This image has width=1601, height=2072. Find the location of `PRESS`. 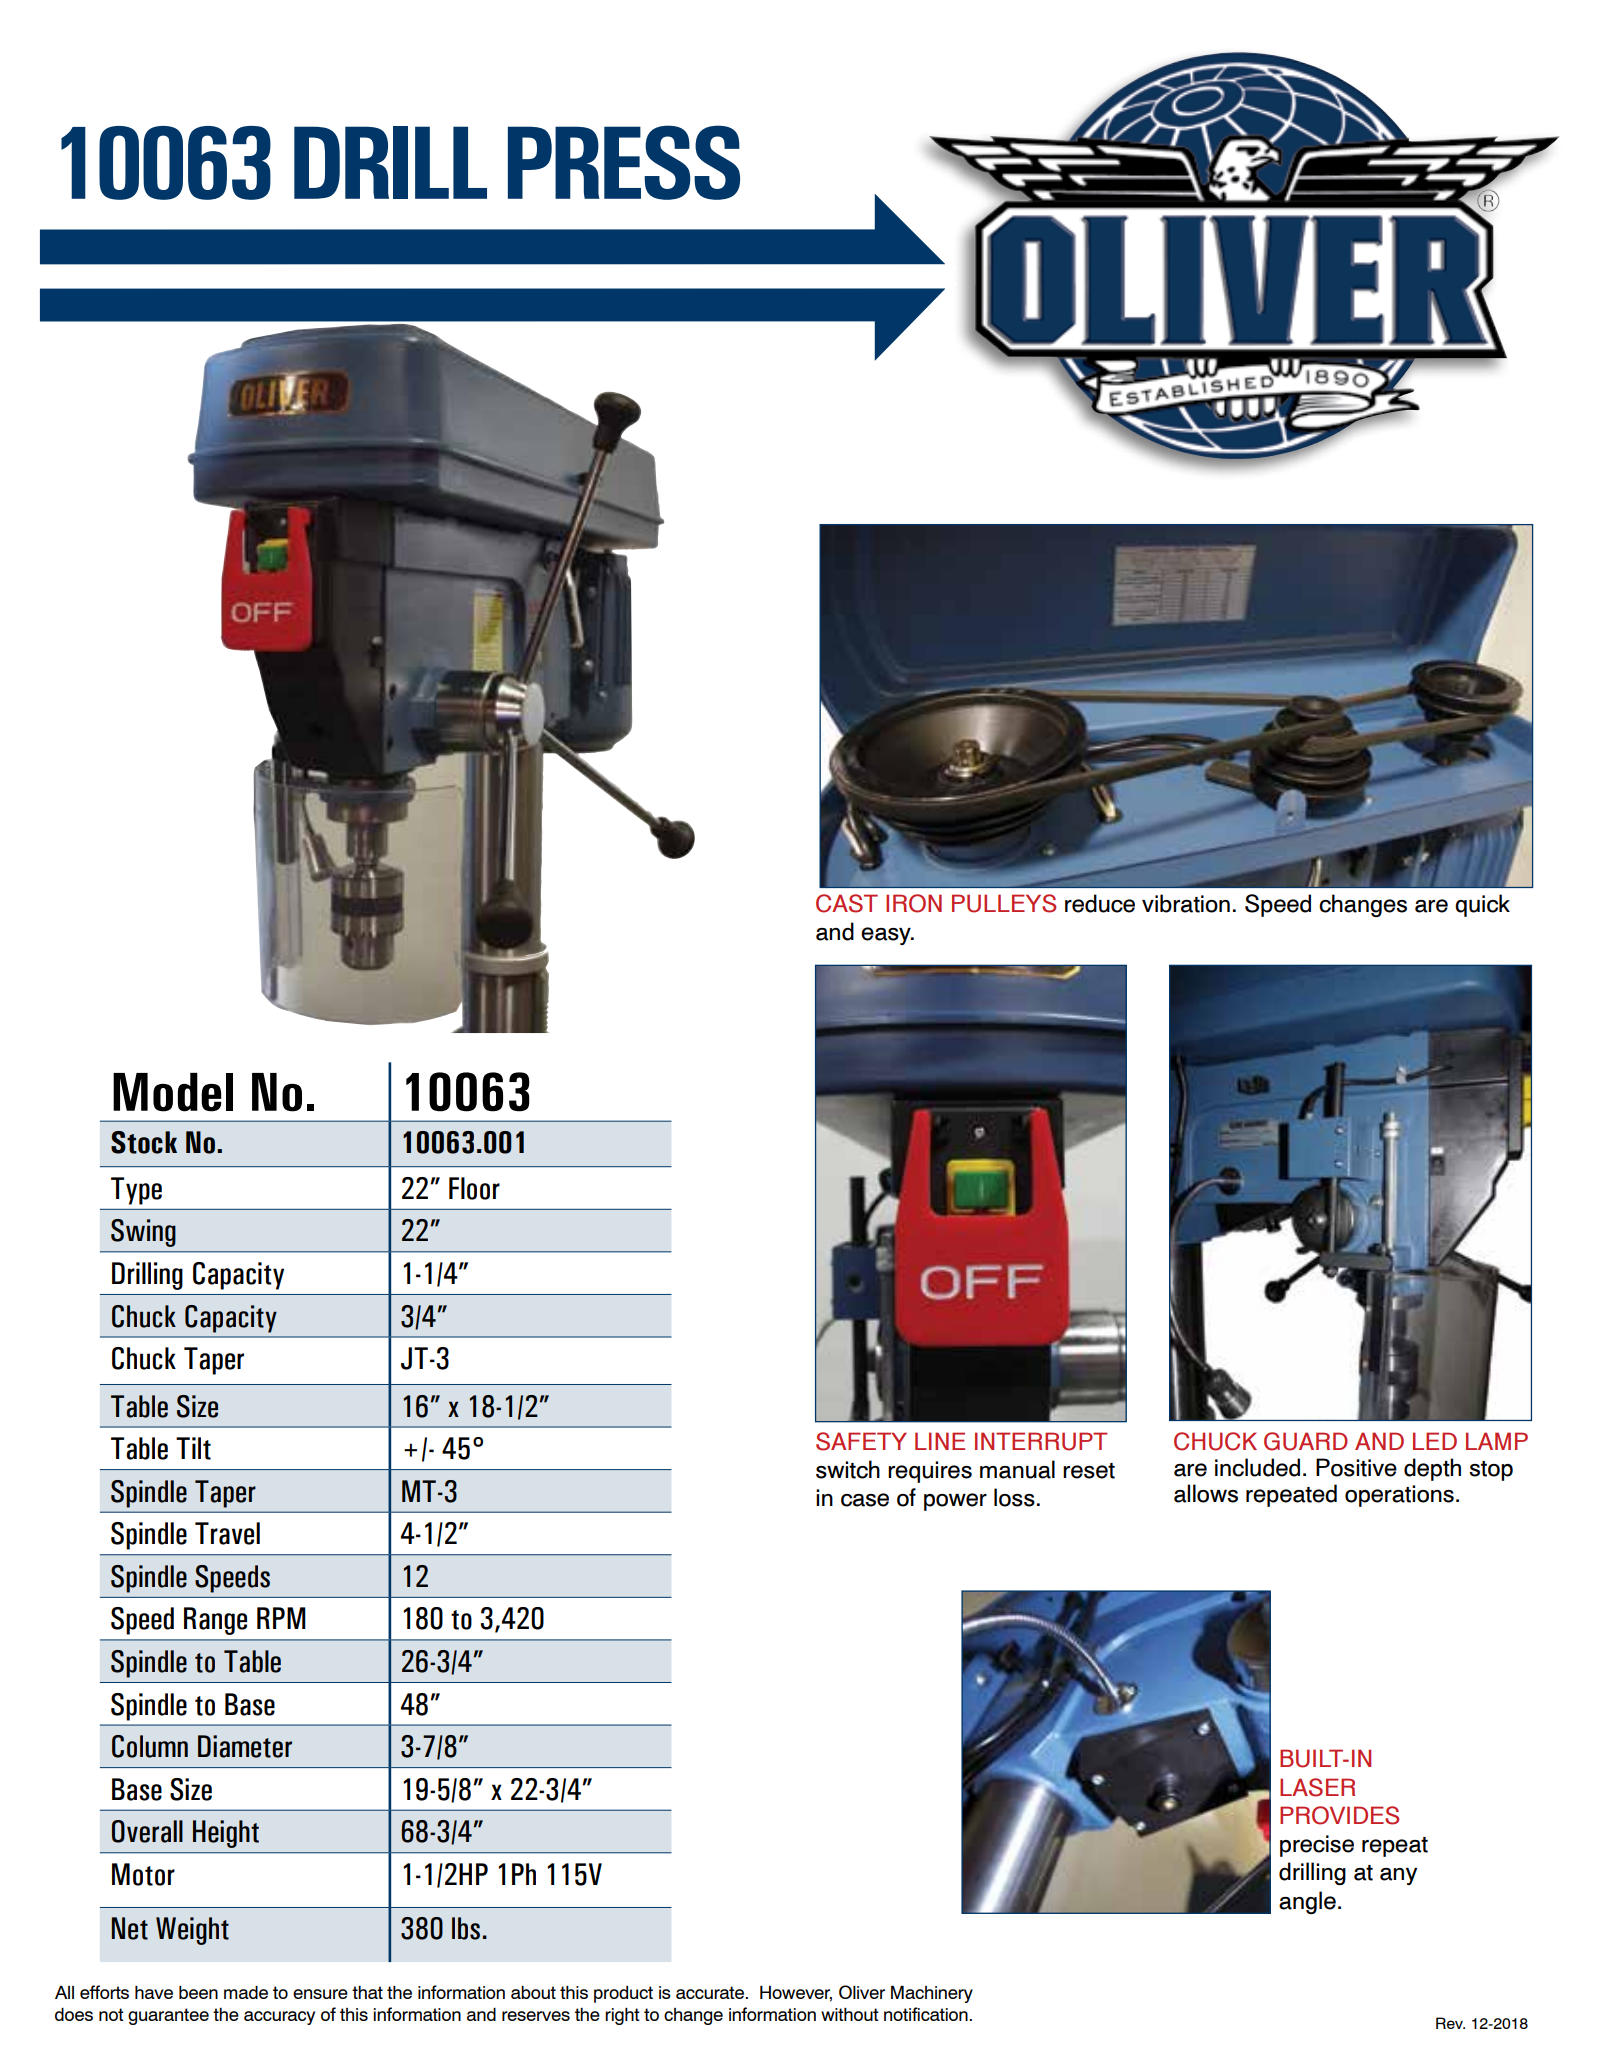

PRESS is located at coordinates (624, 162).
